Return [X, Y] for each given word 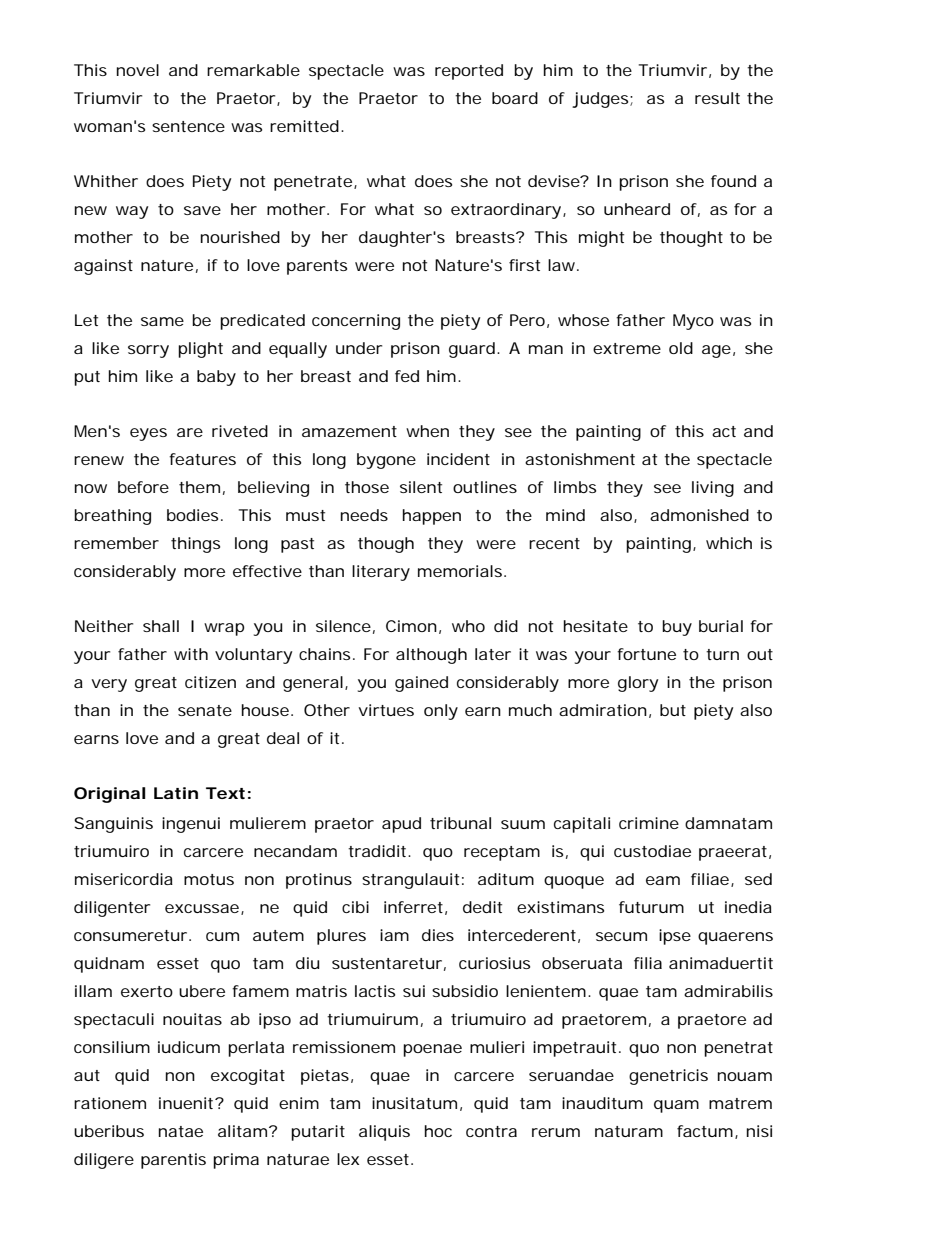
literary [381, 573]
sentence [188, 126]
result [717, 98]
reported [469, 72]
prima [236, 1161]
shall [161, 626]
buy [677, 628]
